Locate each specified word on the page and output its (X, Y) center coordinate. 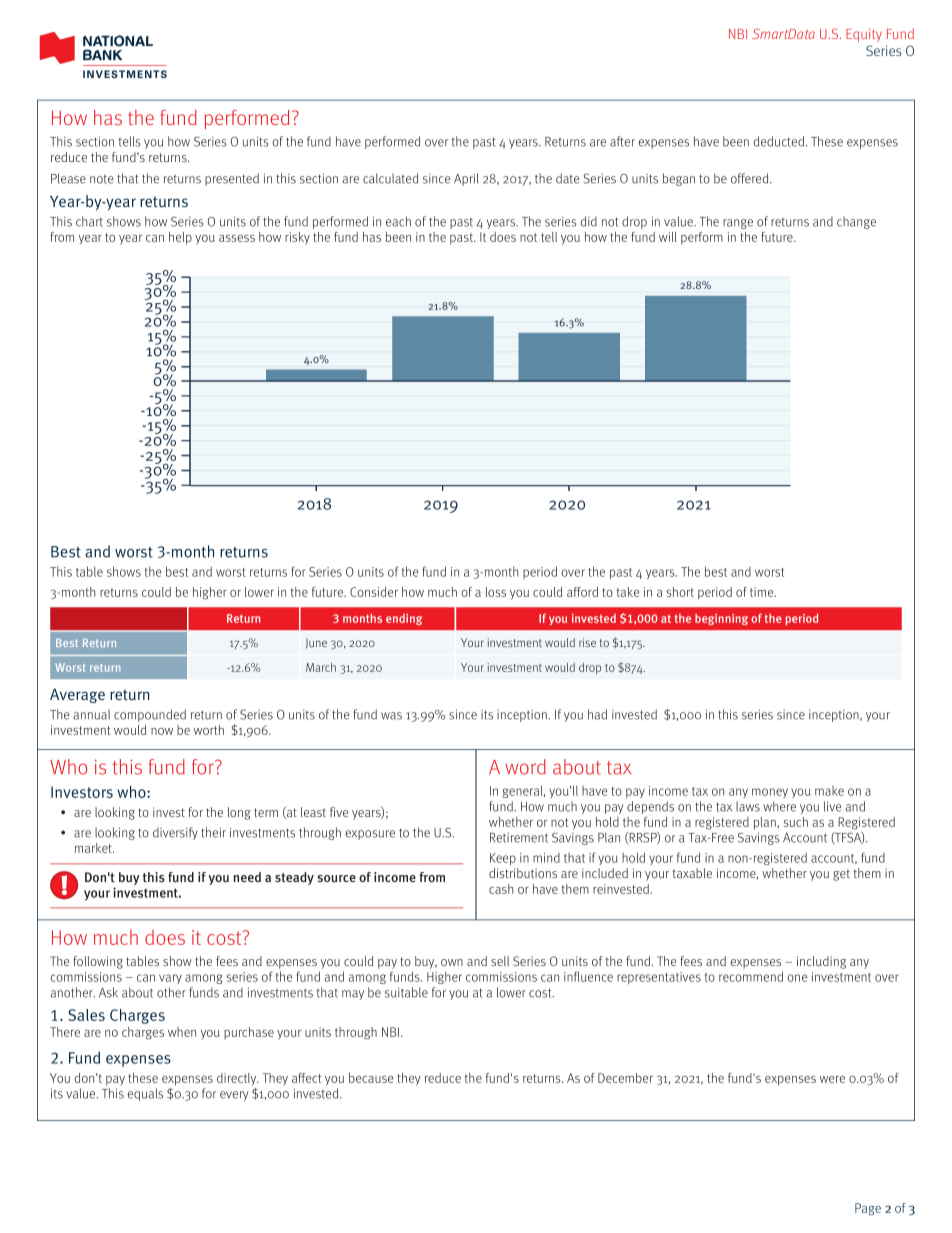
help (180, 238)
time (763, 592)
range (738, 224)
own (452, 962)
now (162, 731)
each (398, 221)
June (316, 644)
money (770, 793)
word (525, 767)
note (101, 179)
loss (496, 592)
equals (145, 1094)
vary (170, 979)
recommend (751, 976)
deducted (780, 141)
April (466, 179)
